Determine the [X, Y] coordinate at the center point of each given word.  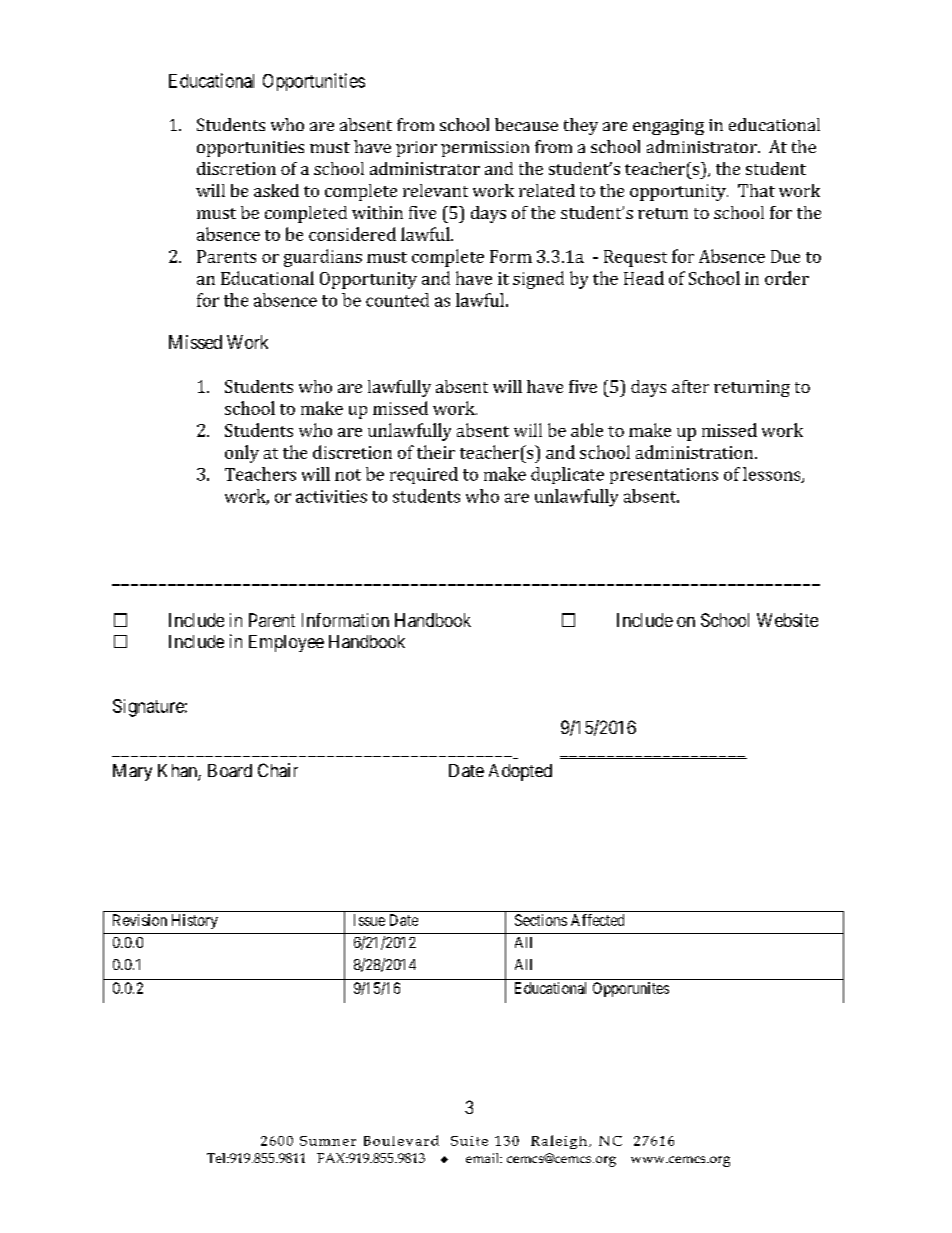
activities [331, 496]
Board [230, 770]
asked [276, 190]
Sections [541, 920]
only [242, 454]
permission [485, 149]
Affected [597, 920]
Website [787, 620]
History [195, 921]
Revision [140, 920]
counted [397, 300]
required [424, 475]
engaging [668, 127]
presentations [664, 476]
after [690, 386]
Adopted [520, 772]
